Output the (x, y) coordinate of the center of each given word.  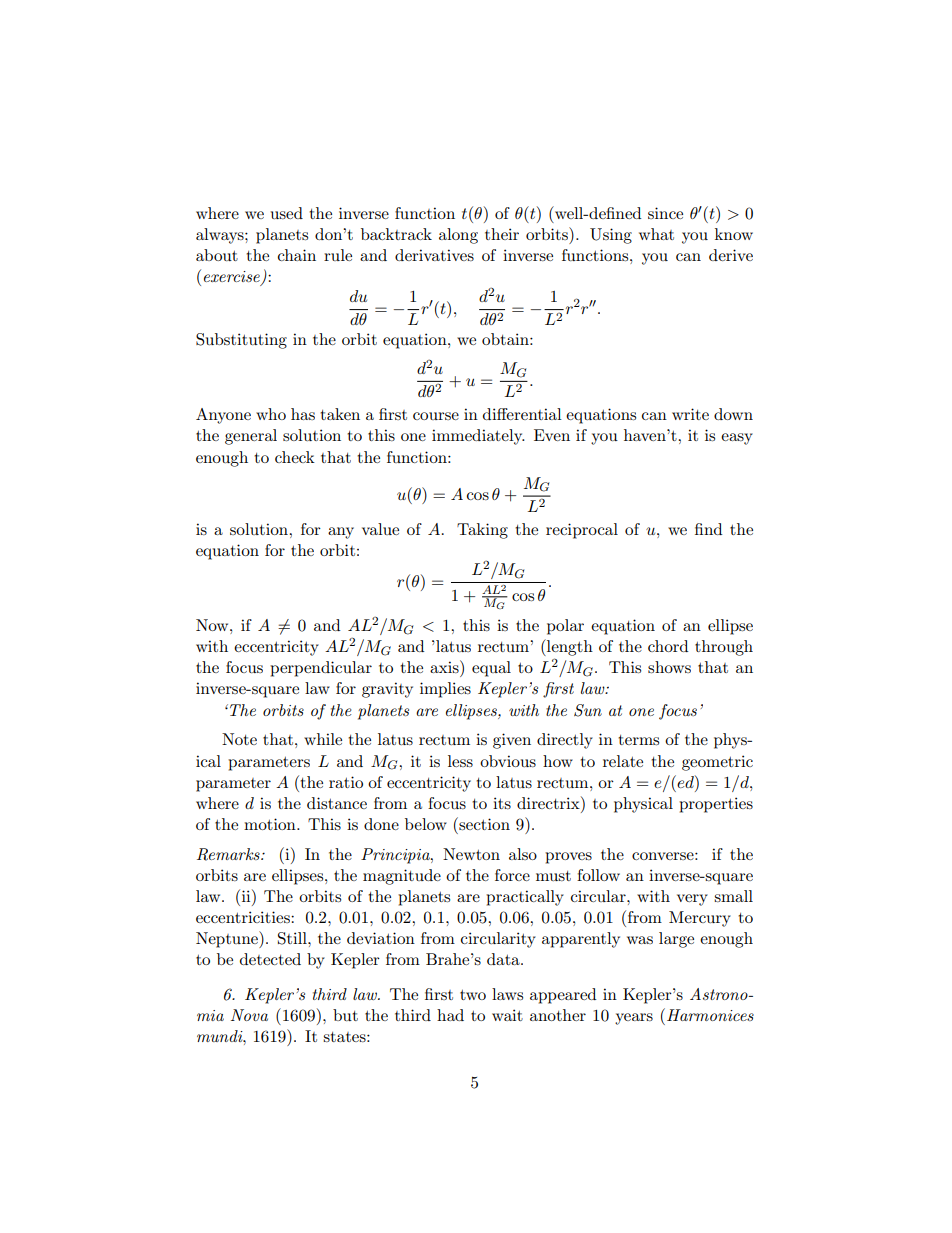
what (656, 234)
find (708, 529)
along (458, 236)
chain (297, 255)
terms (638, 740)
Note (239, 739)
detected (270, 959)
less (460, 761)
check (295, 457)
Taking (482, 531)
